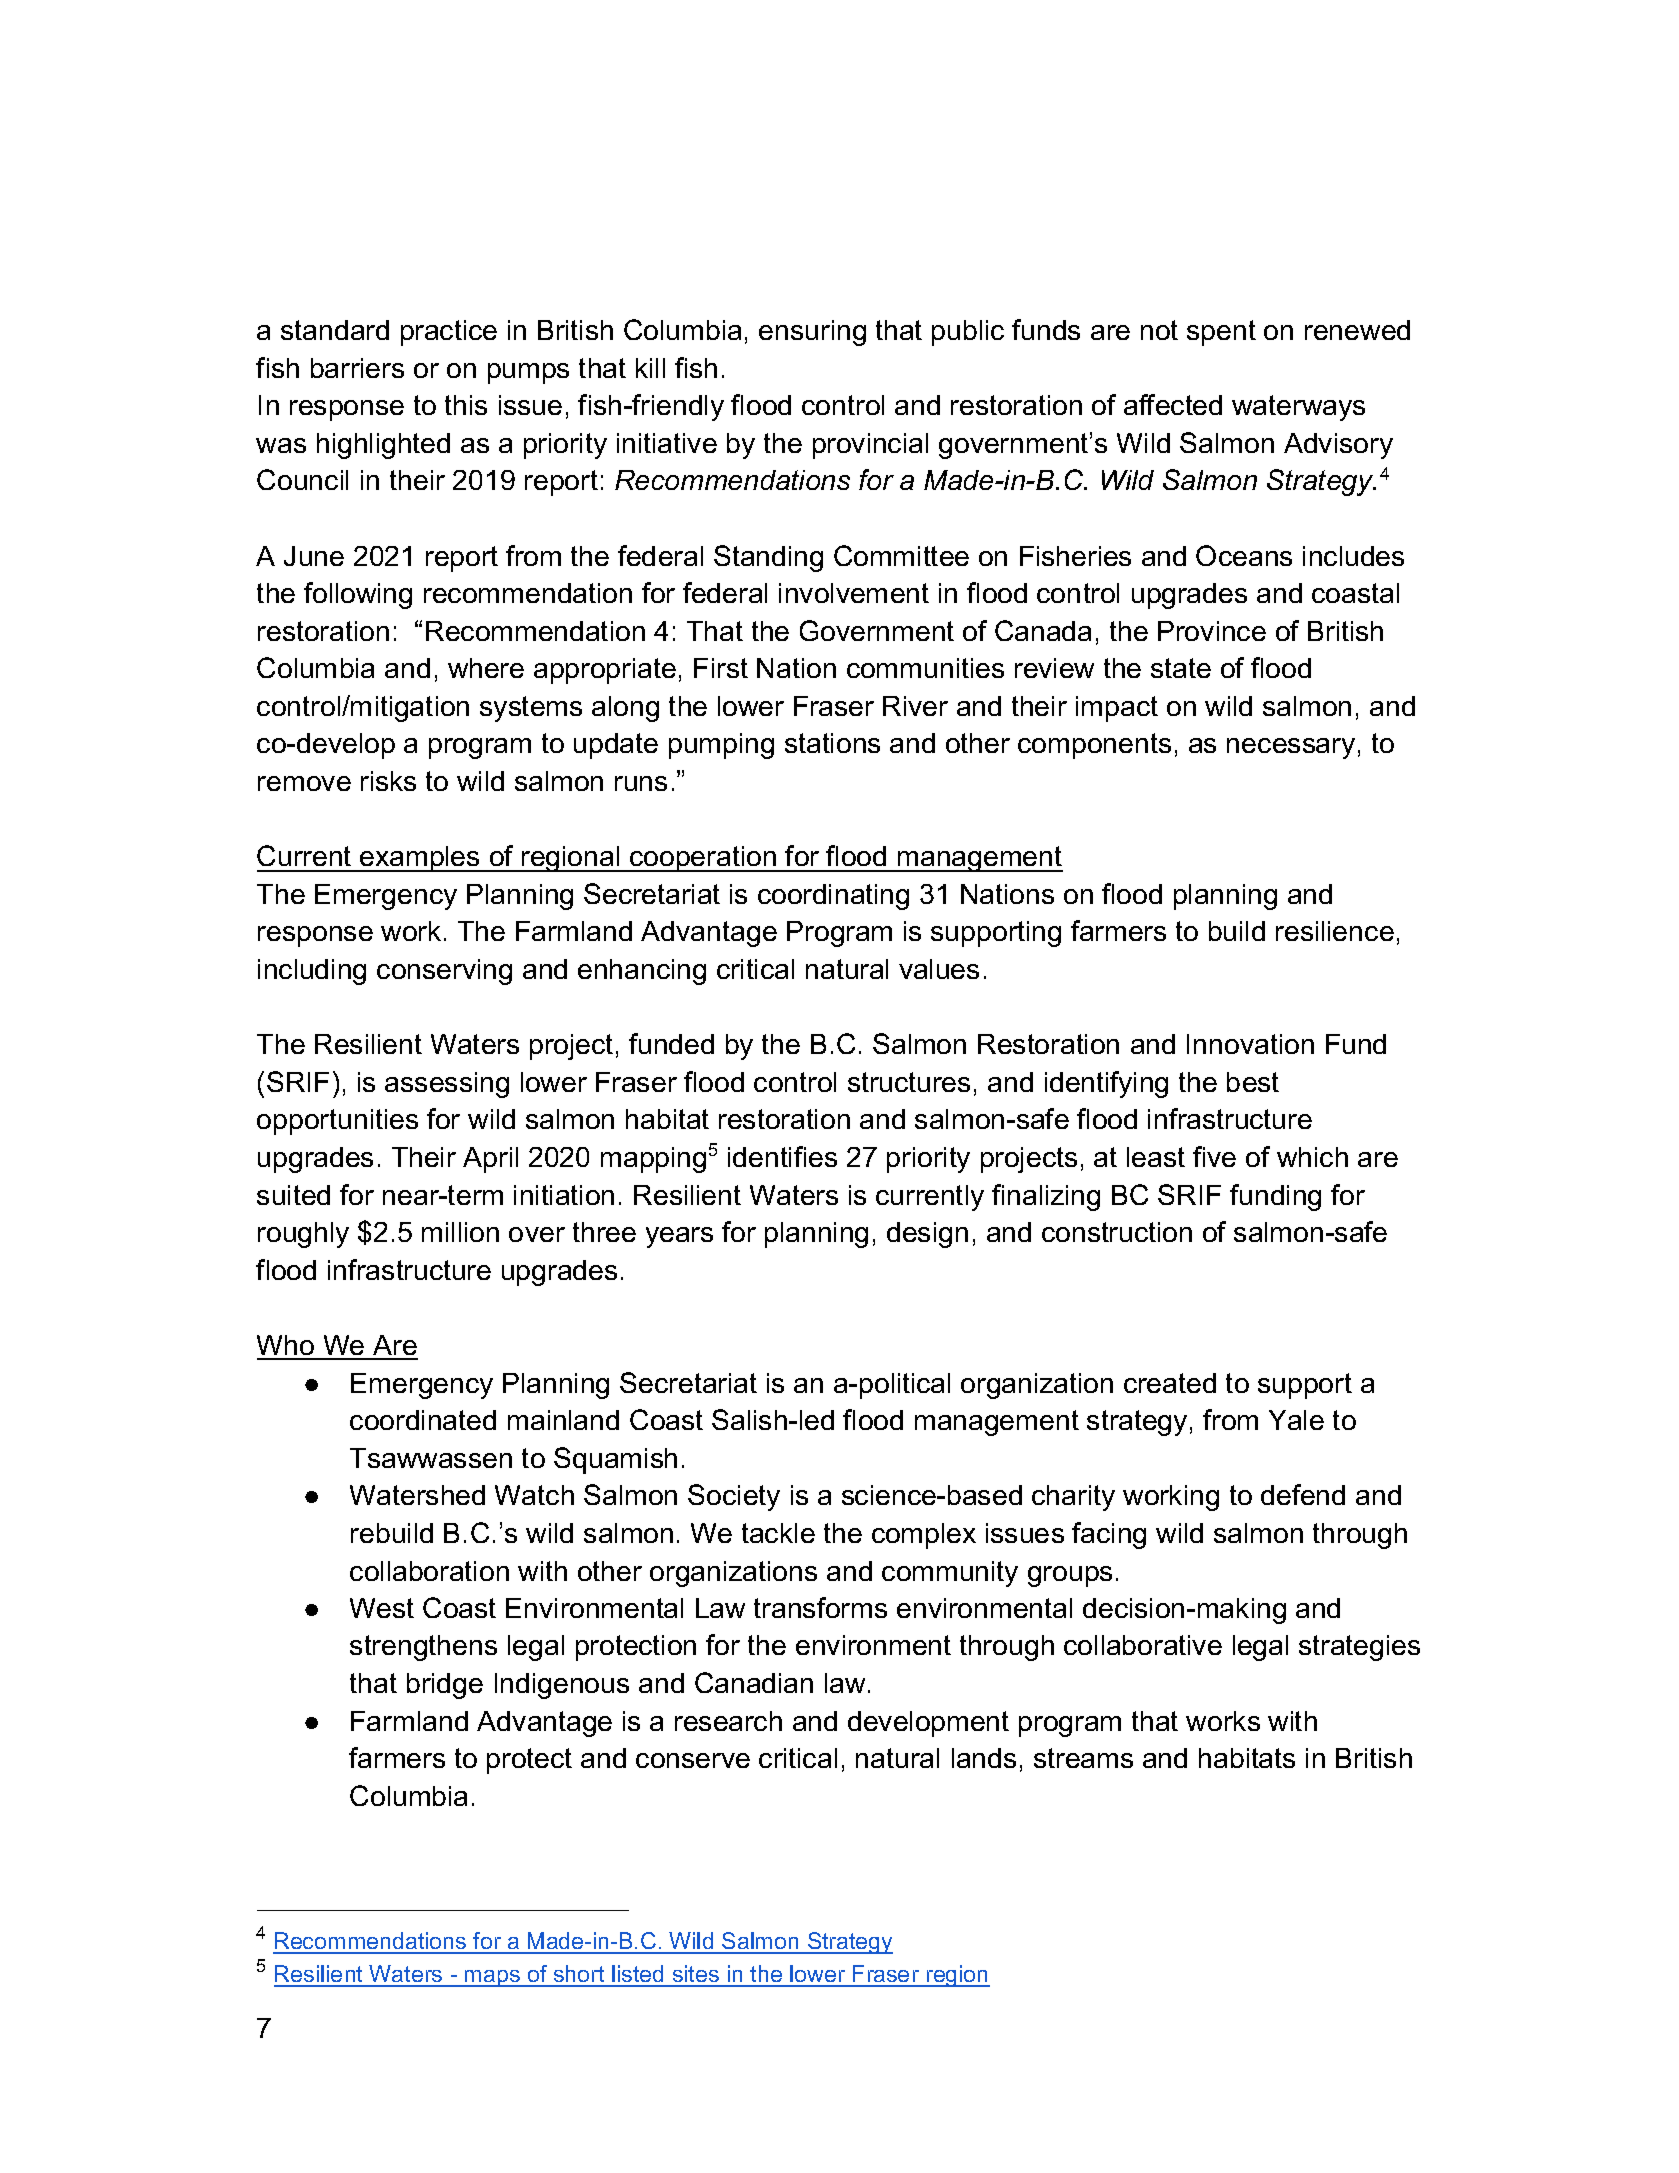 The image size is (1679, 2173). Describe the element at coordinates (1214, 1156) in the screenshot. I see `five` at that location.
